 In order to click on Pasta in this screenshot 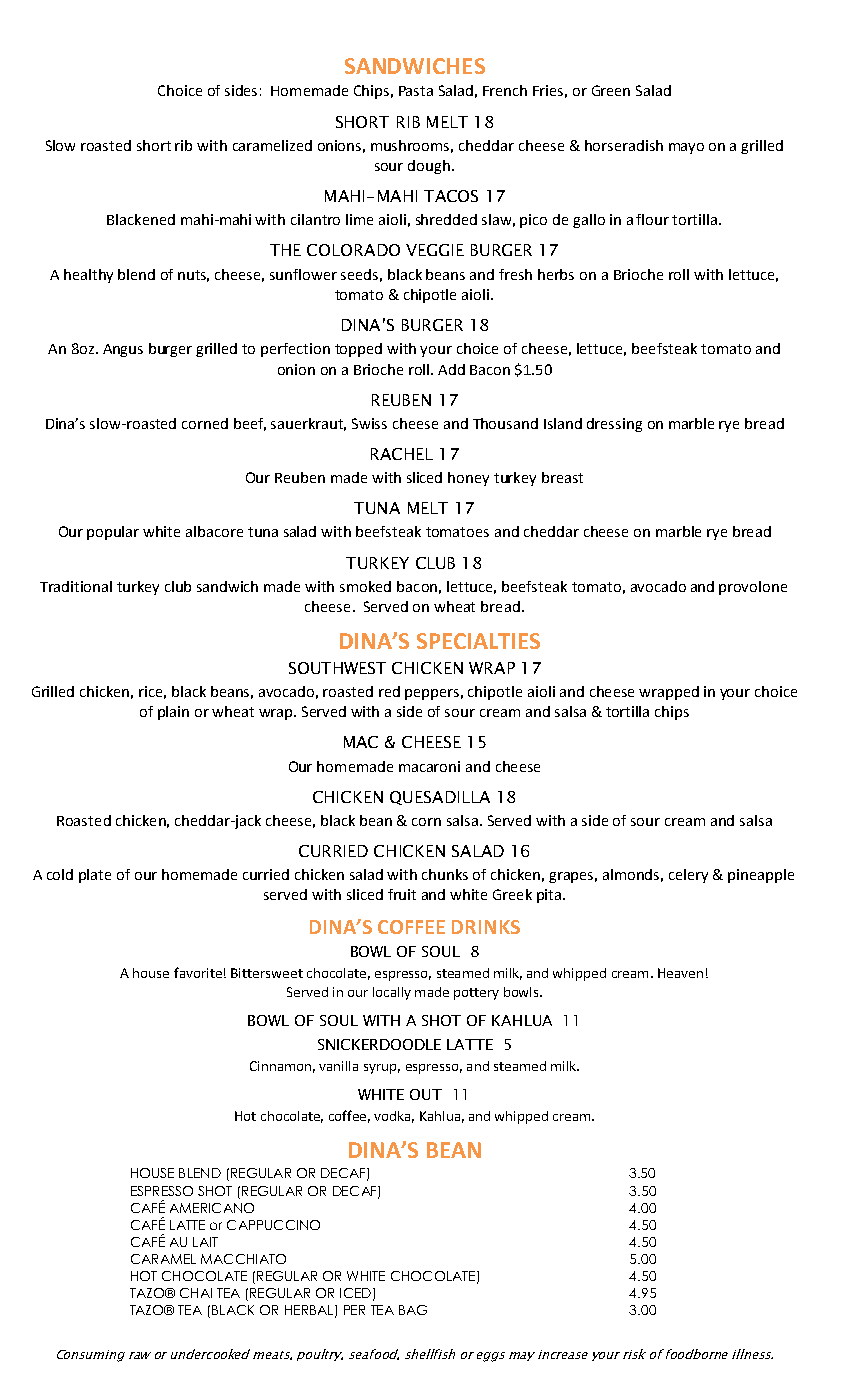, I will do `click(416, 91)`.
